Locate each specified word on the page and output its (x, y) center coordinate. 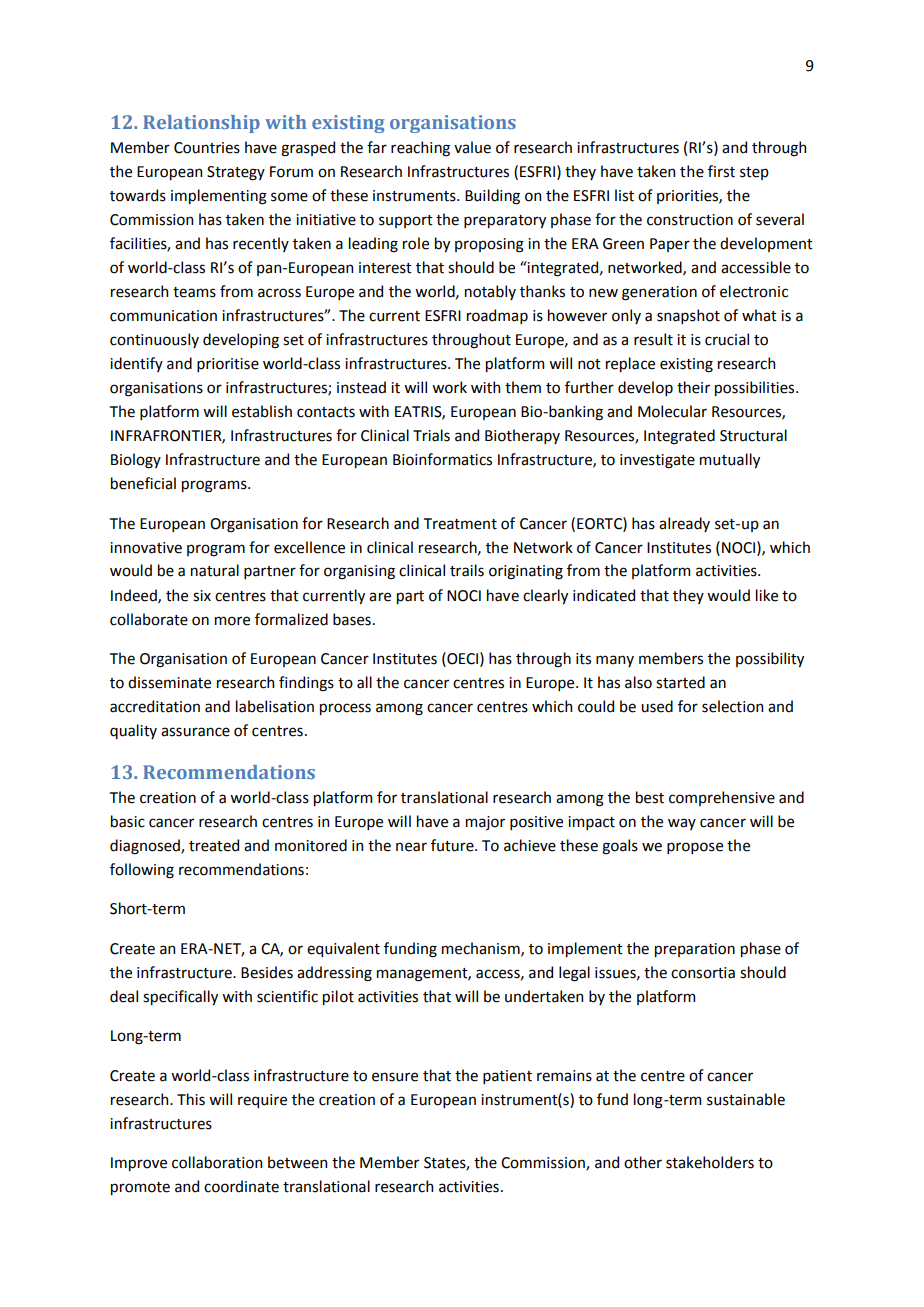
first (721, 171)
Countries (207, 148)
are (380, 597)
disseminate (169, 682)
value (472, 147)
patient (507, 1077)
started (680, 682)
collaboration (217, 1162)
